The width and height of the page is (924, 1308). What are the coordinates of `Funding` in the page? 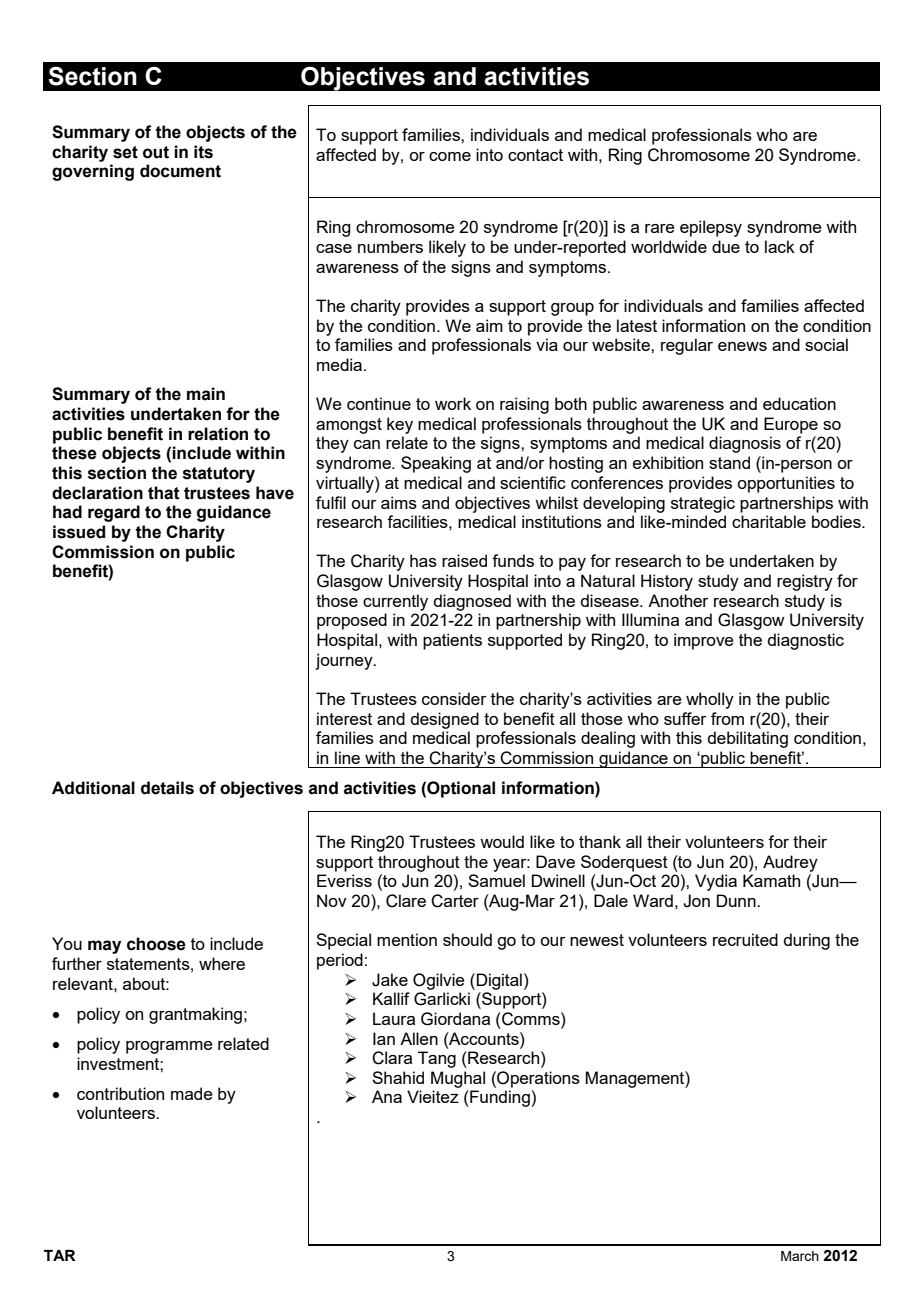 It's located at (499, 1098).
